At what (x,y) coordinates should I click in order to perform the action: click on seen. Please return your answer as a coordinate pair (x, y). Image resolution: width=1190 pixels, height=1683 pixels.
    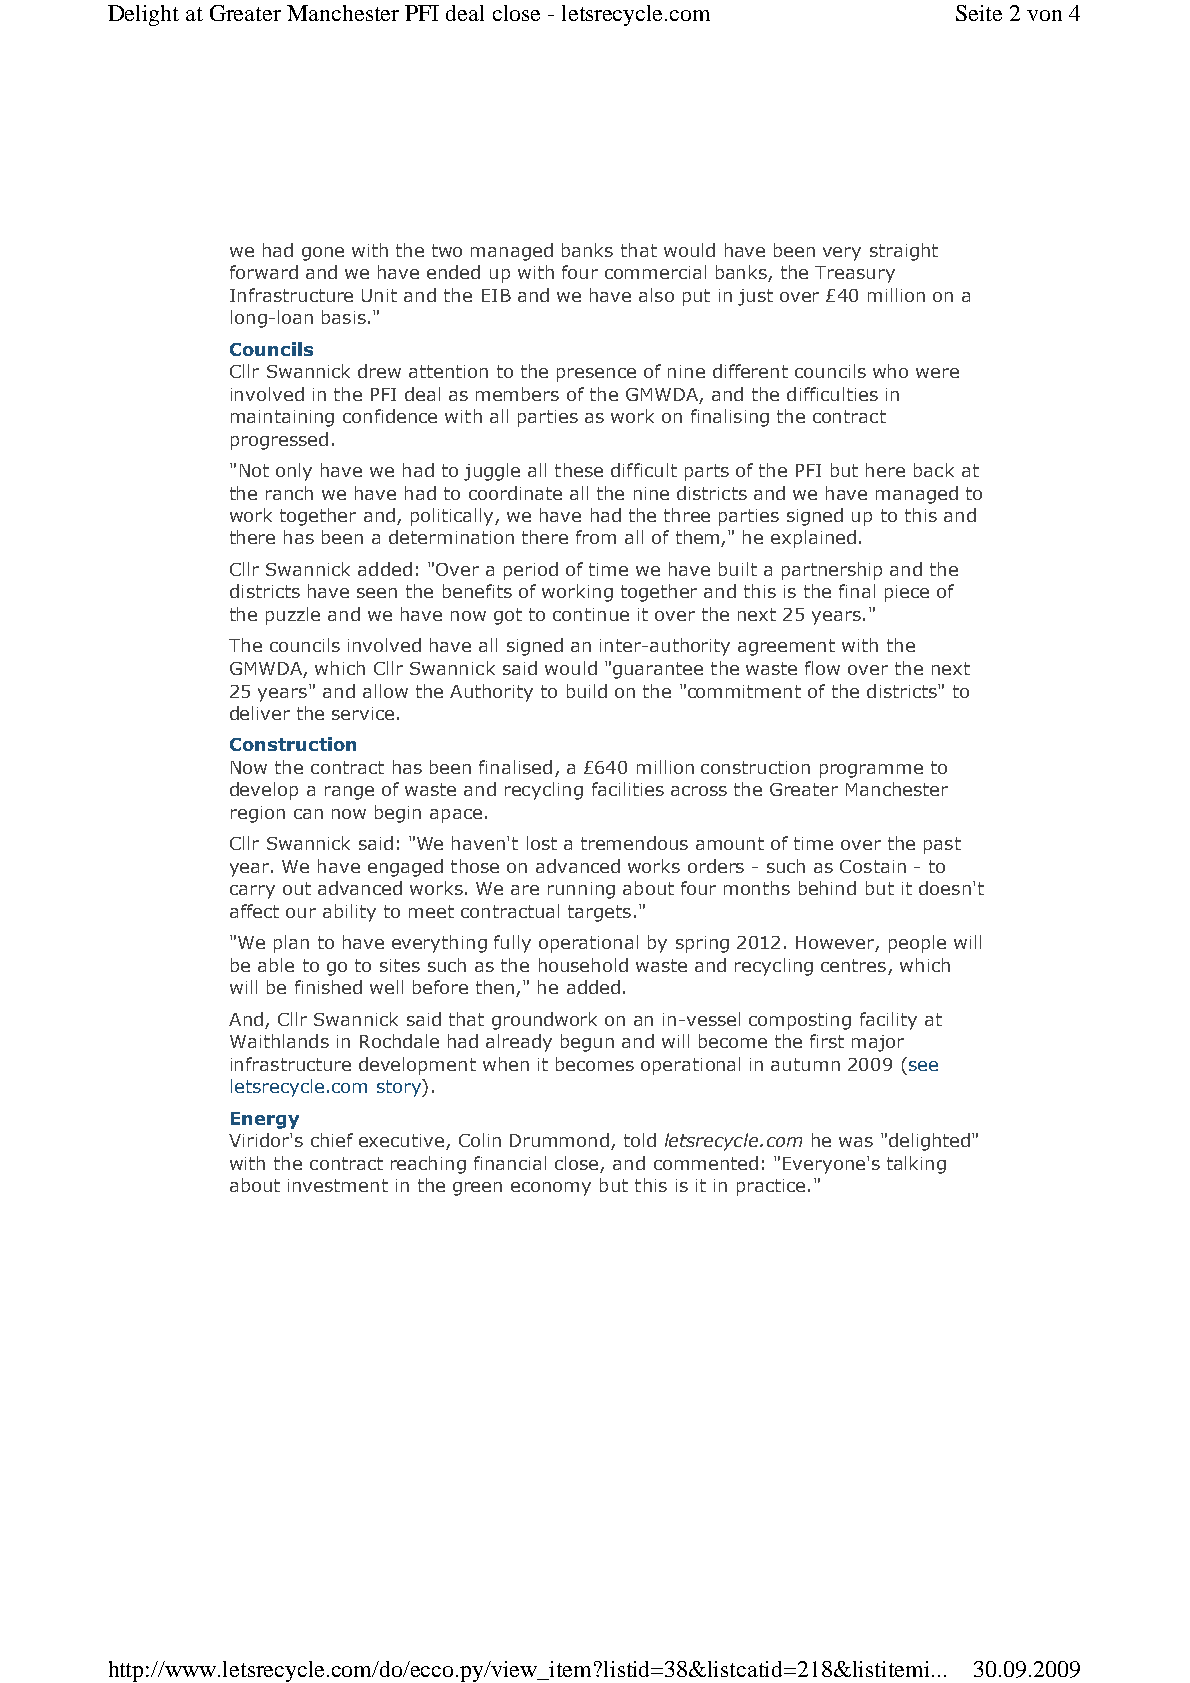
    Looking at the image, I should click on (377, 593).
